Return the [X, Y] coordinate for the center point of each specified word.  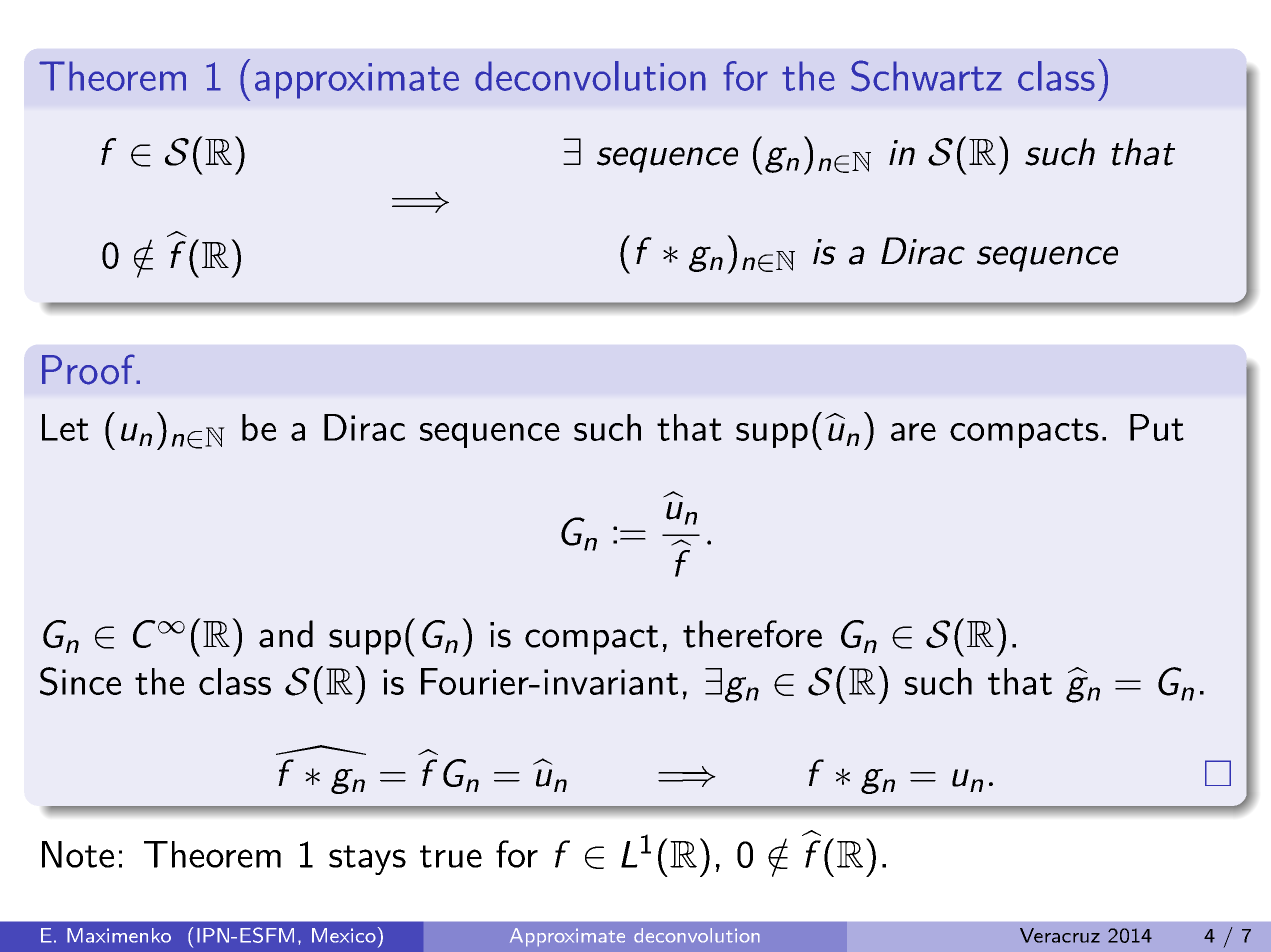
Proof [89, 369]
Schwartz [926, 76]
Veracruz [1060, 935]
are [913, 432]
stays [367, 860]
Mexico [344, 935]
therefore [752, 634]
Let [65, 427]
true [451, 856]
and [286, 634]
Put [1157, 427]
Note [78, 854]
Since [80, 681]
